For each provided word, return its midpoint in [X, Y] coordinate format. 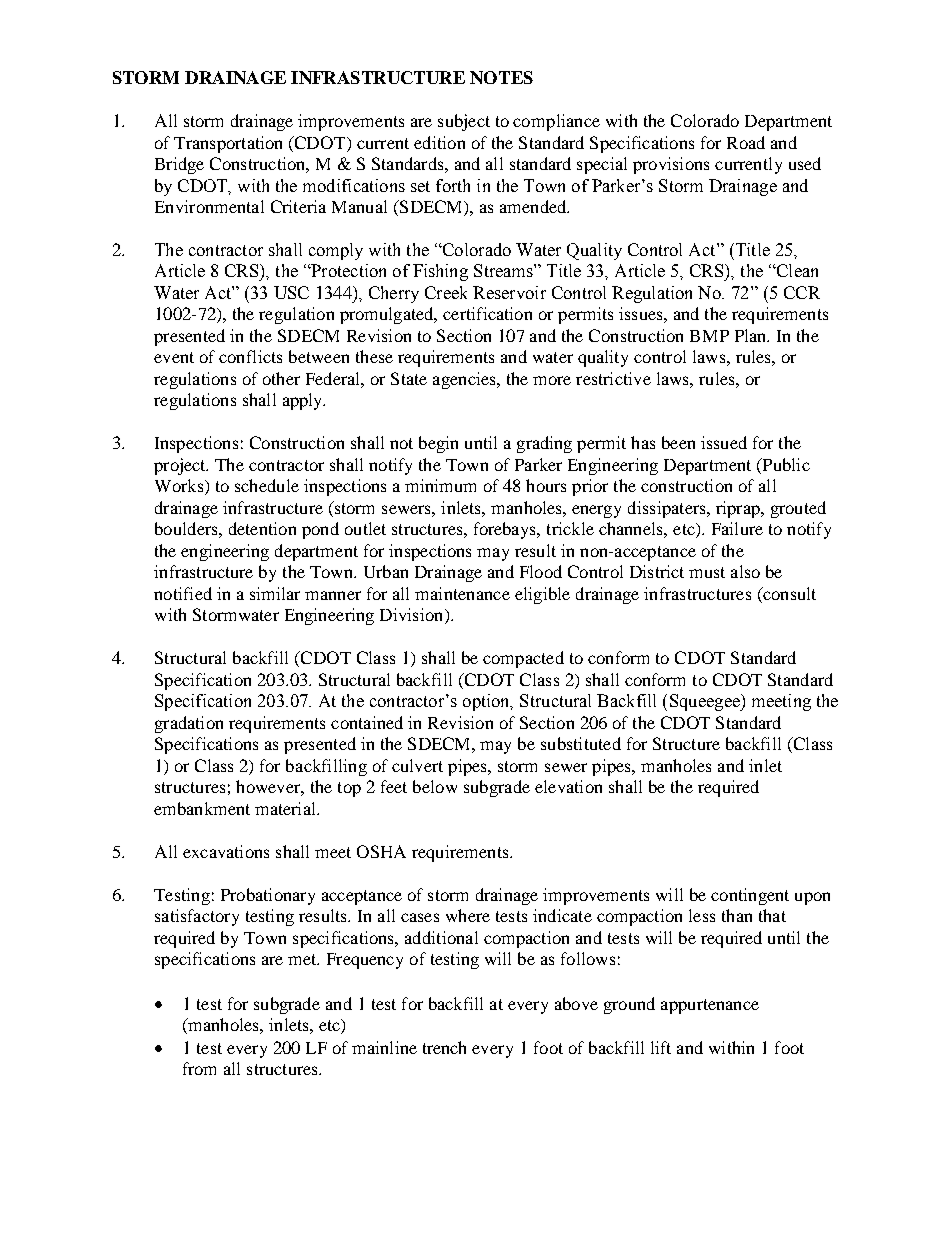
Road [746, 142]
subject [464, 122]
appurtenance [710, 1006]
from [199, 1068]
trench [444, 1047]
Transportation [228, 144]
